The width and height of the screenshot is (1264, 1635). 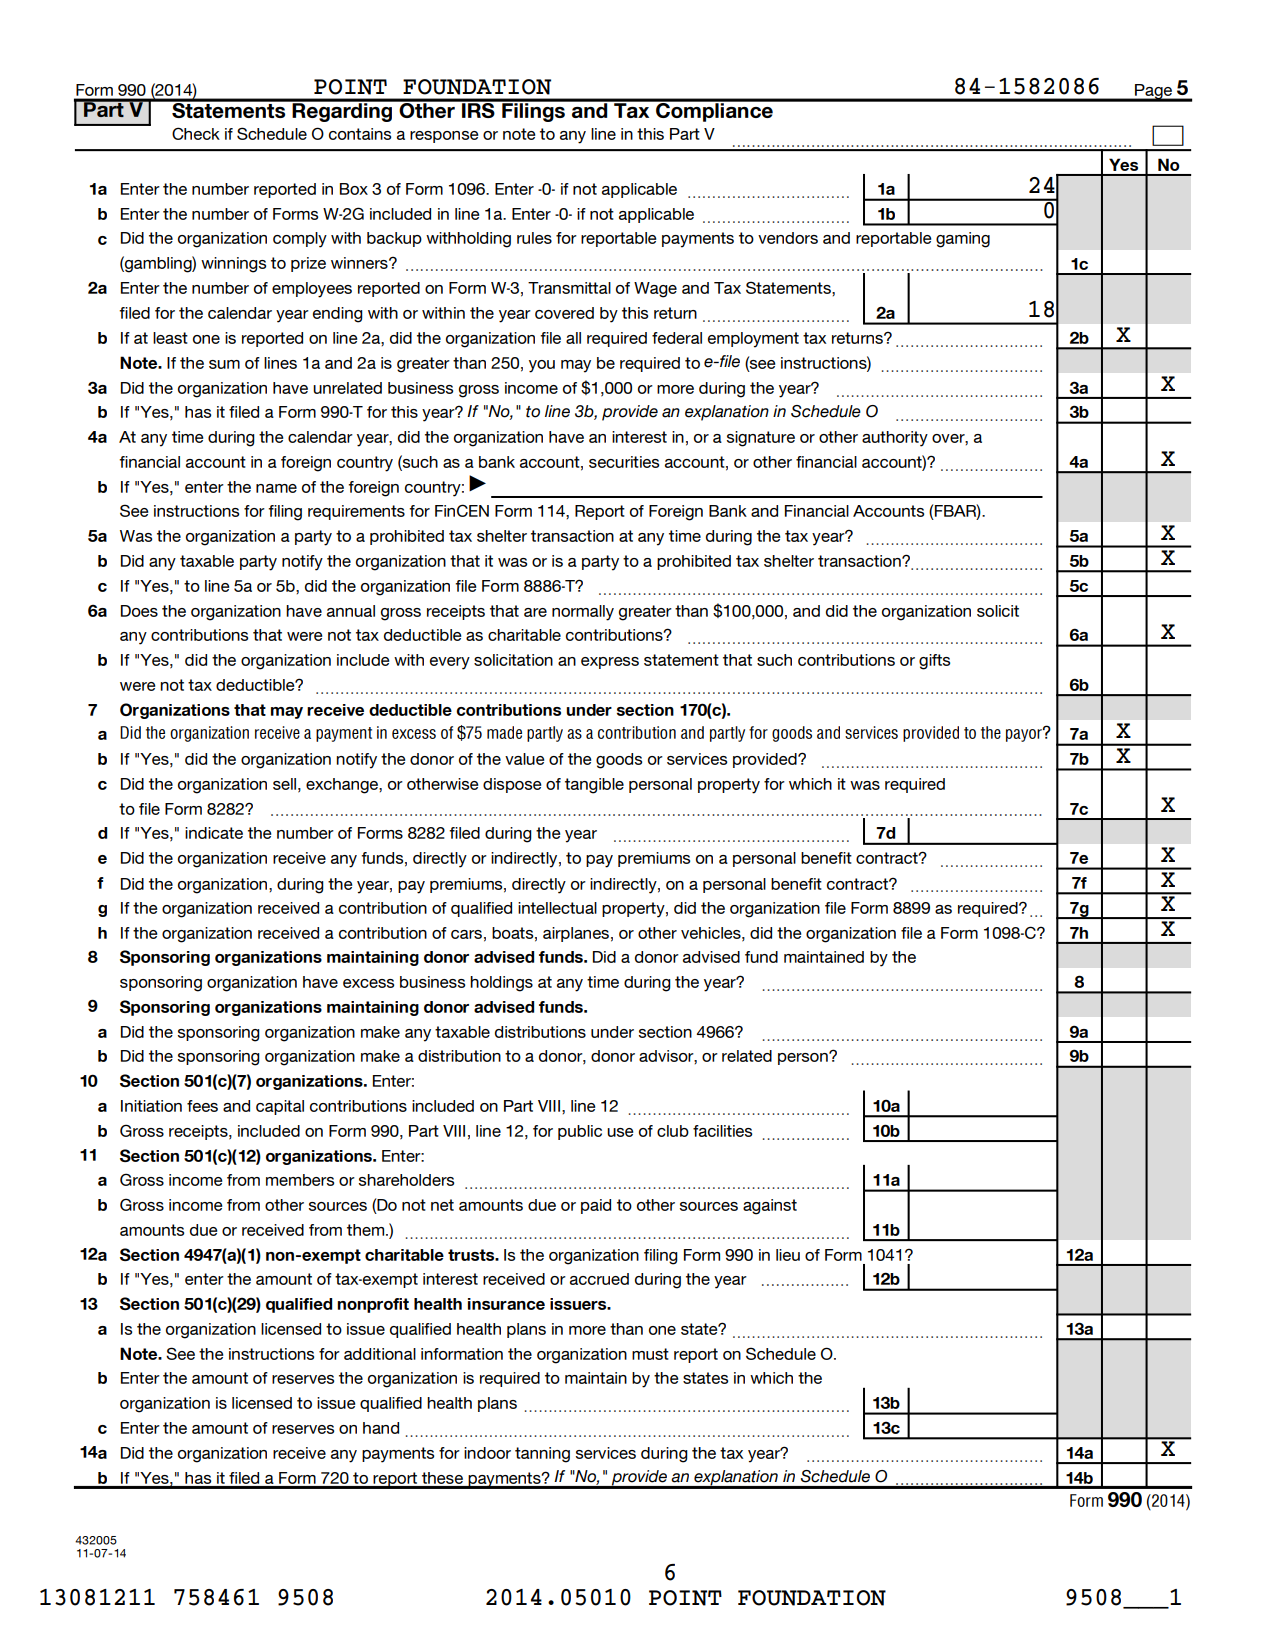 What do you see at coordinates (895, 439) in the screenshot?
I see `authority` at bounding box center [895, 439].
